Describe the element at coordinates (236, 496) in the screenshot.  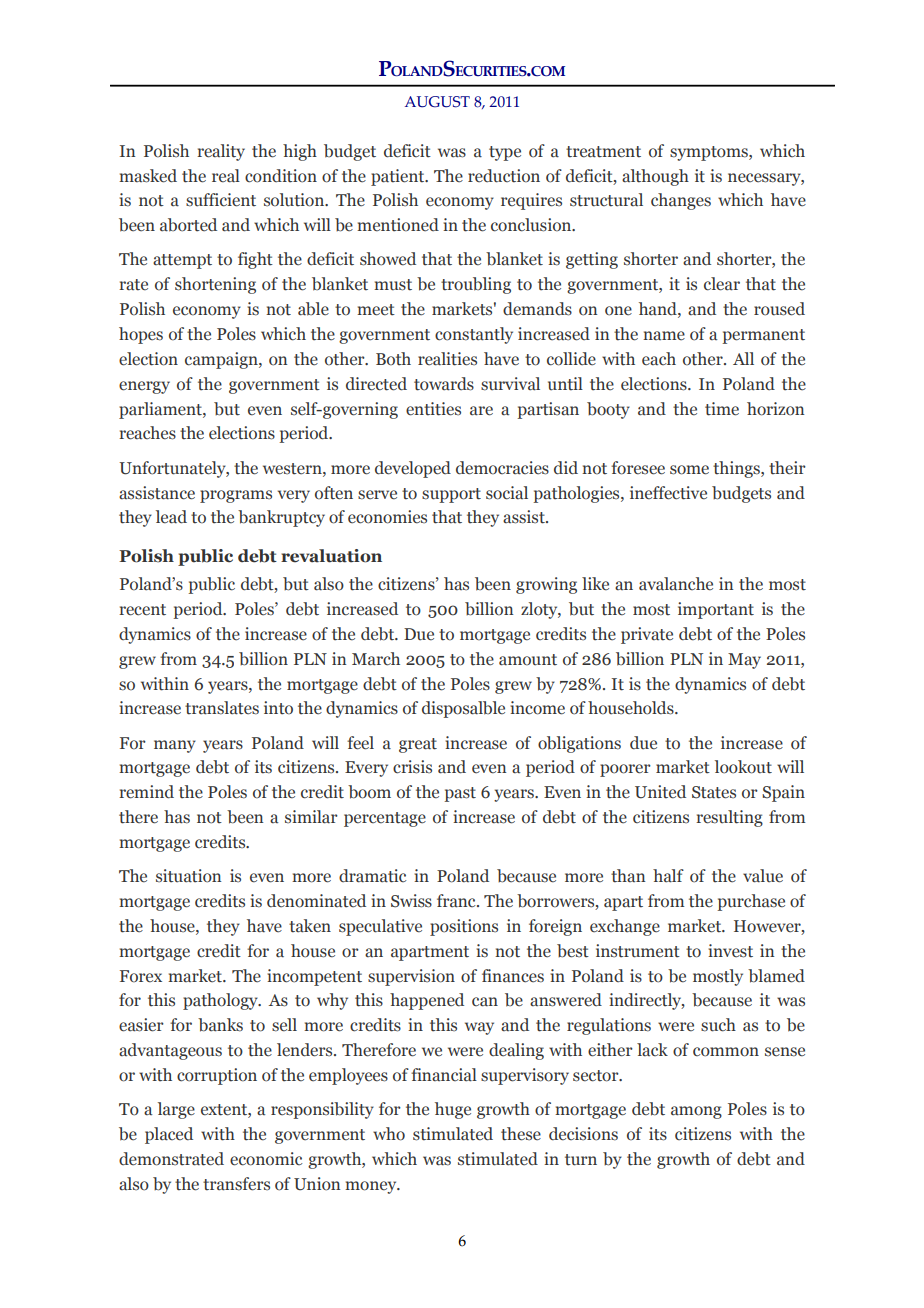
I see `programs` at that location.
